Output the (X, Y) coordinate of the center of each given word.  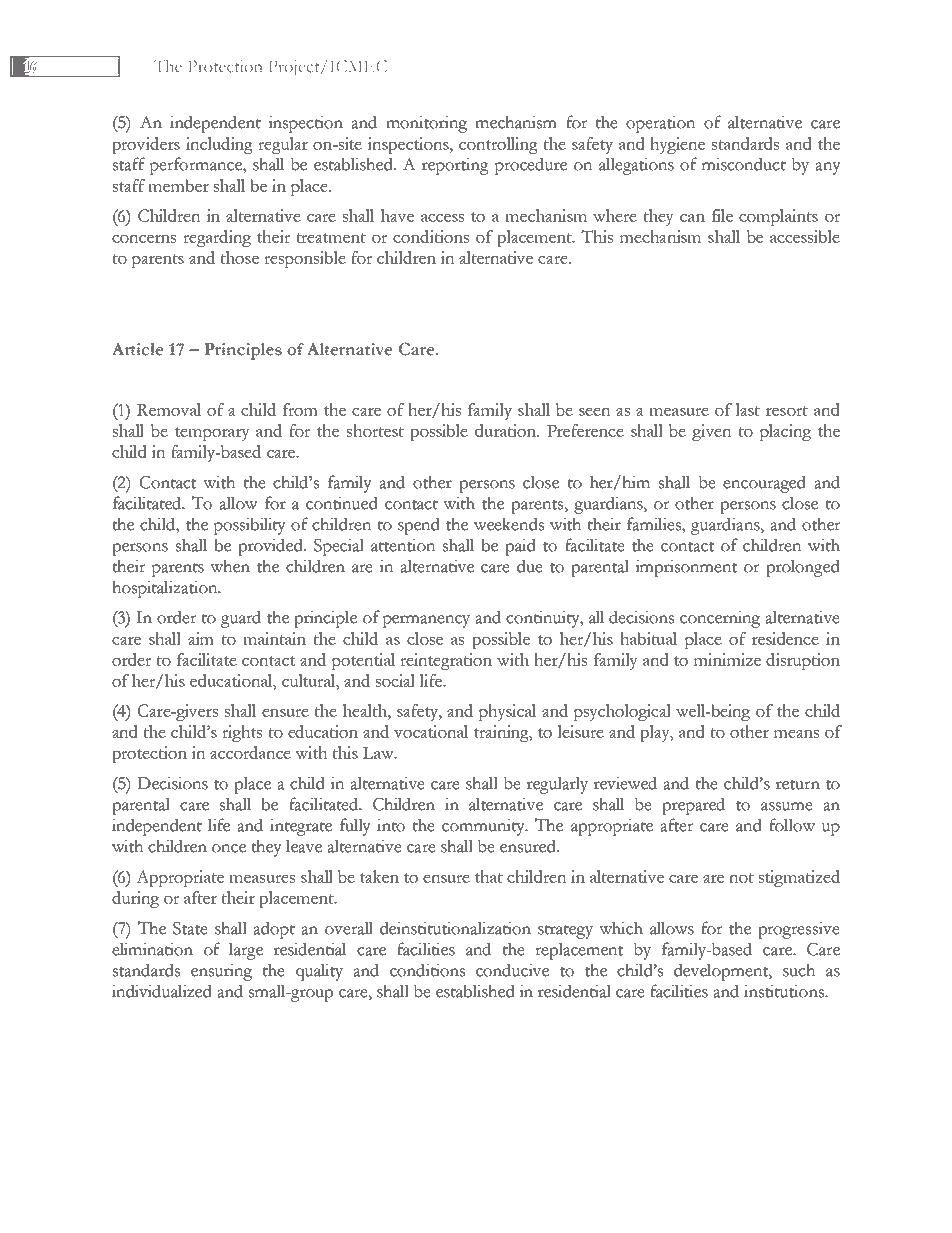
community (484, 827)
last (747, 409)
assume (787, 806)
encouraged (764, 484)
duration (506, 430)
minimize (727, 659)
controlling (498, 145)
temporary (212, 434)
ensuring (221, 972)
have (397, 215)
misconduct (744, 164)
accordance (250, 752)
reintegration (446, 661)
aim (201, 638)
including (219, 145)
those (239, 257)
